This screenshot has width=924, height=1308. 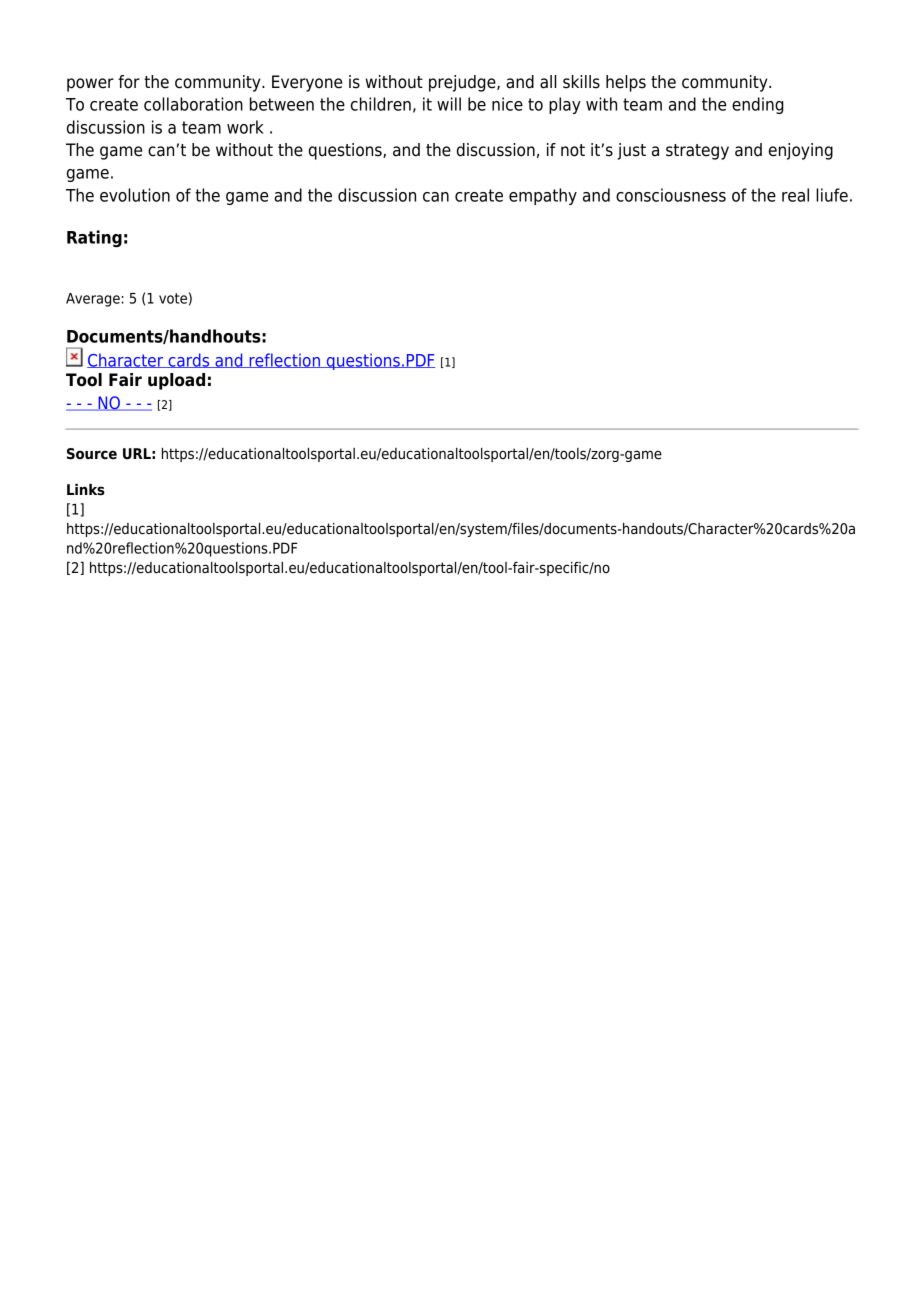 I want to click on Average, so click(x=93, y=300).
